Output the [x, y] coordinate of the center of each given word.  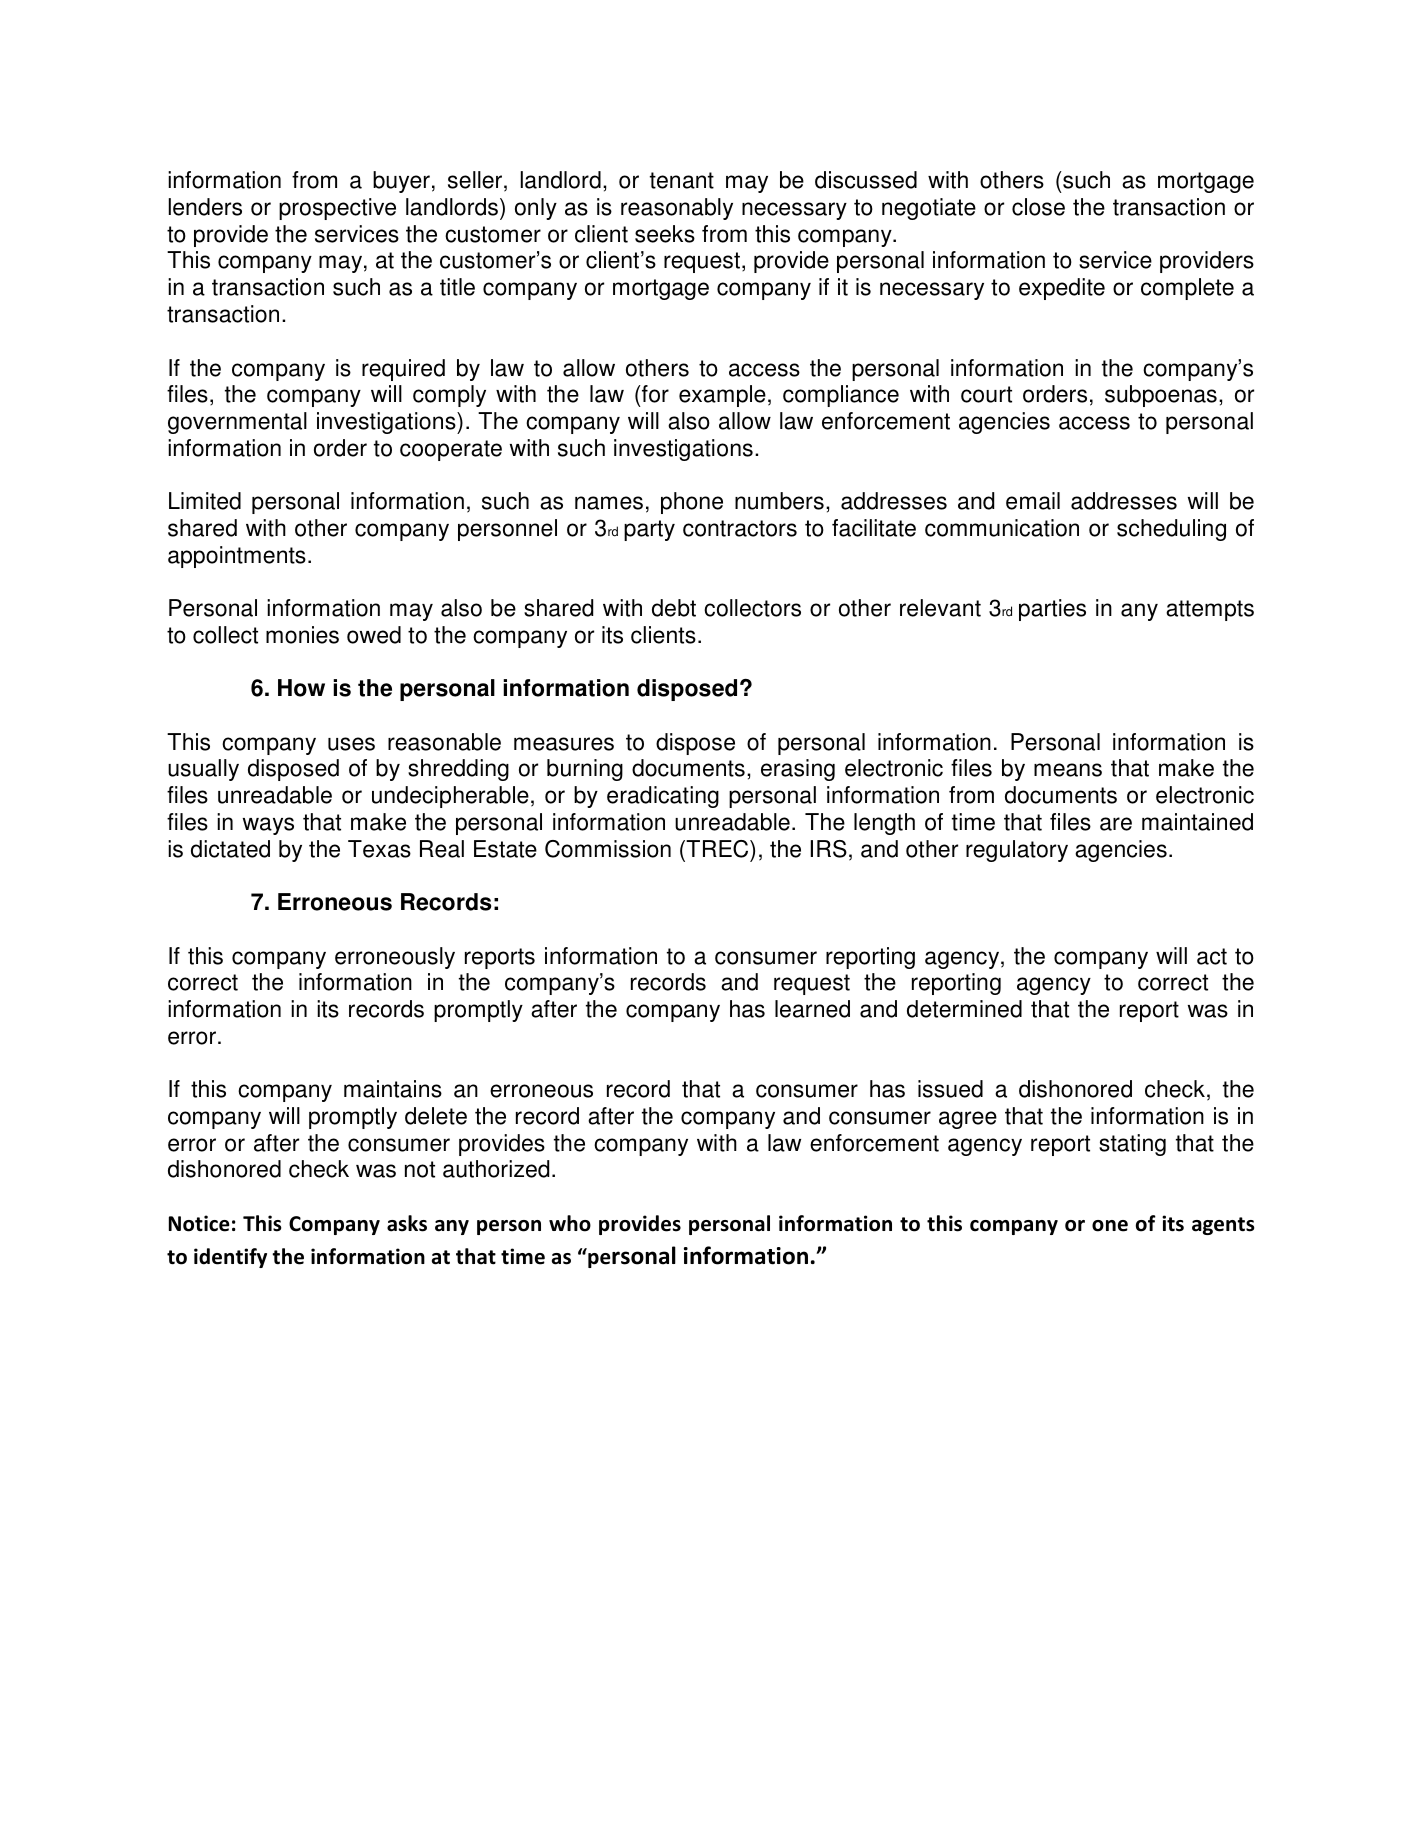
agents [1223, 1226]
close [1038, 207]
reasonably [677, 209]
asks [407, 1223]
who [570, 1223]
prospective [337, 209]
